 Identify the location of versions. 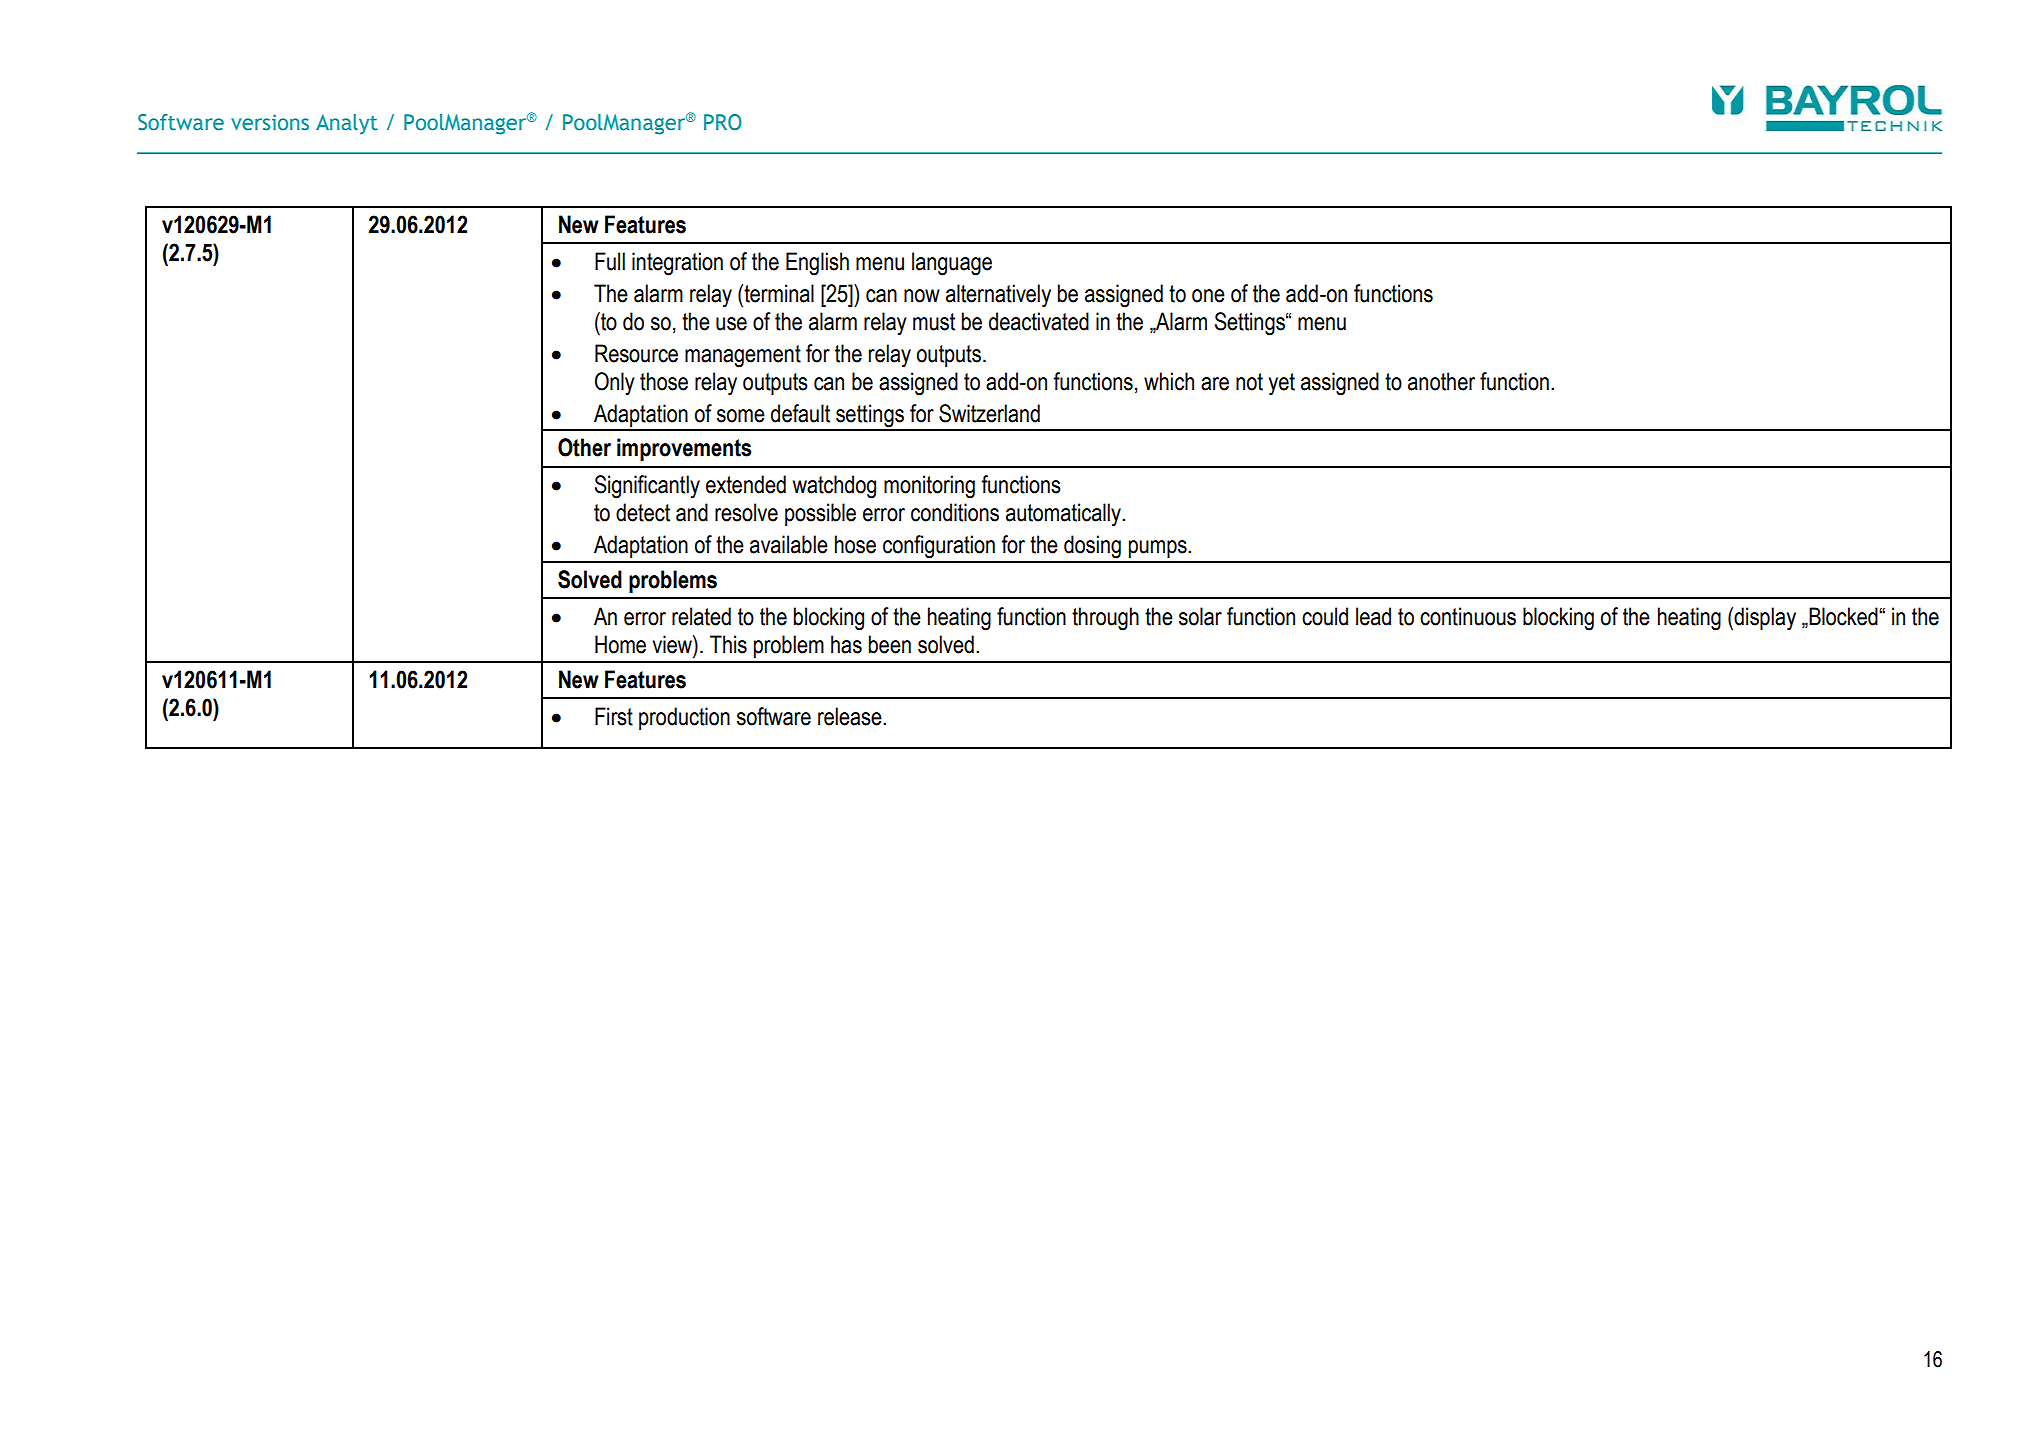
(270, 122).
